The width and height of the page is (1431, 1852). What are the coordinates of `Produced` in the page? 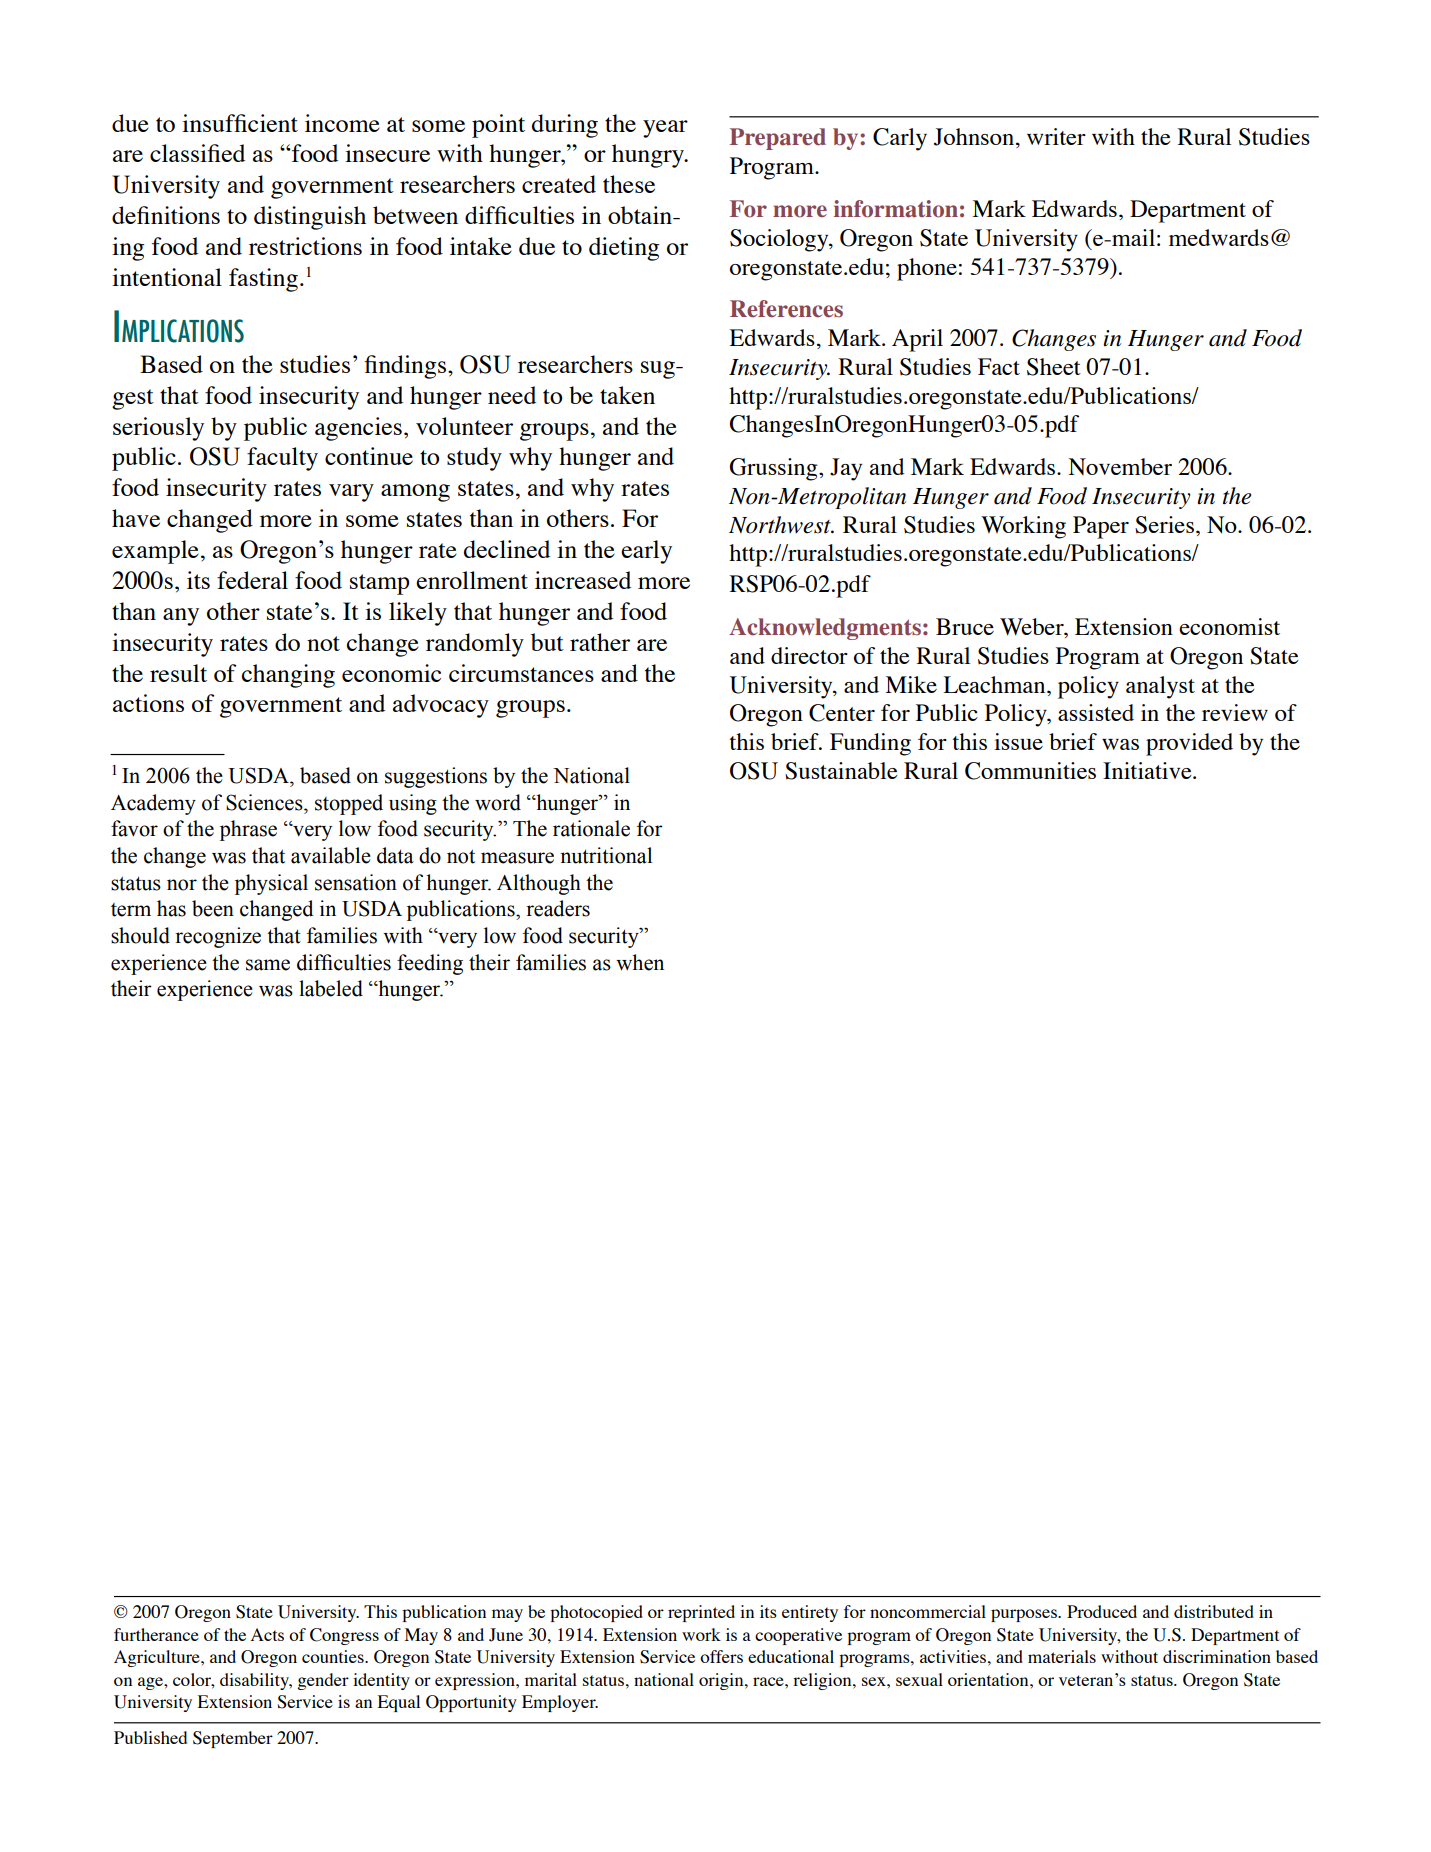 It's located at (1102, 1611).
